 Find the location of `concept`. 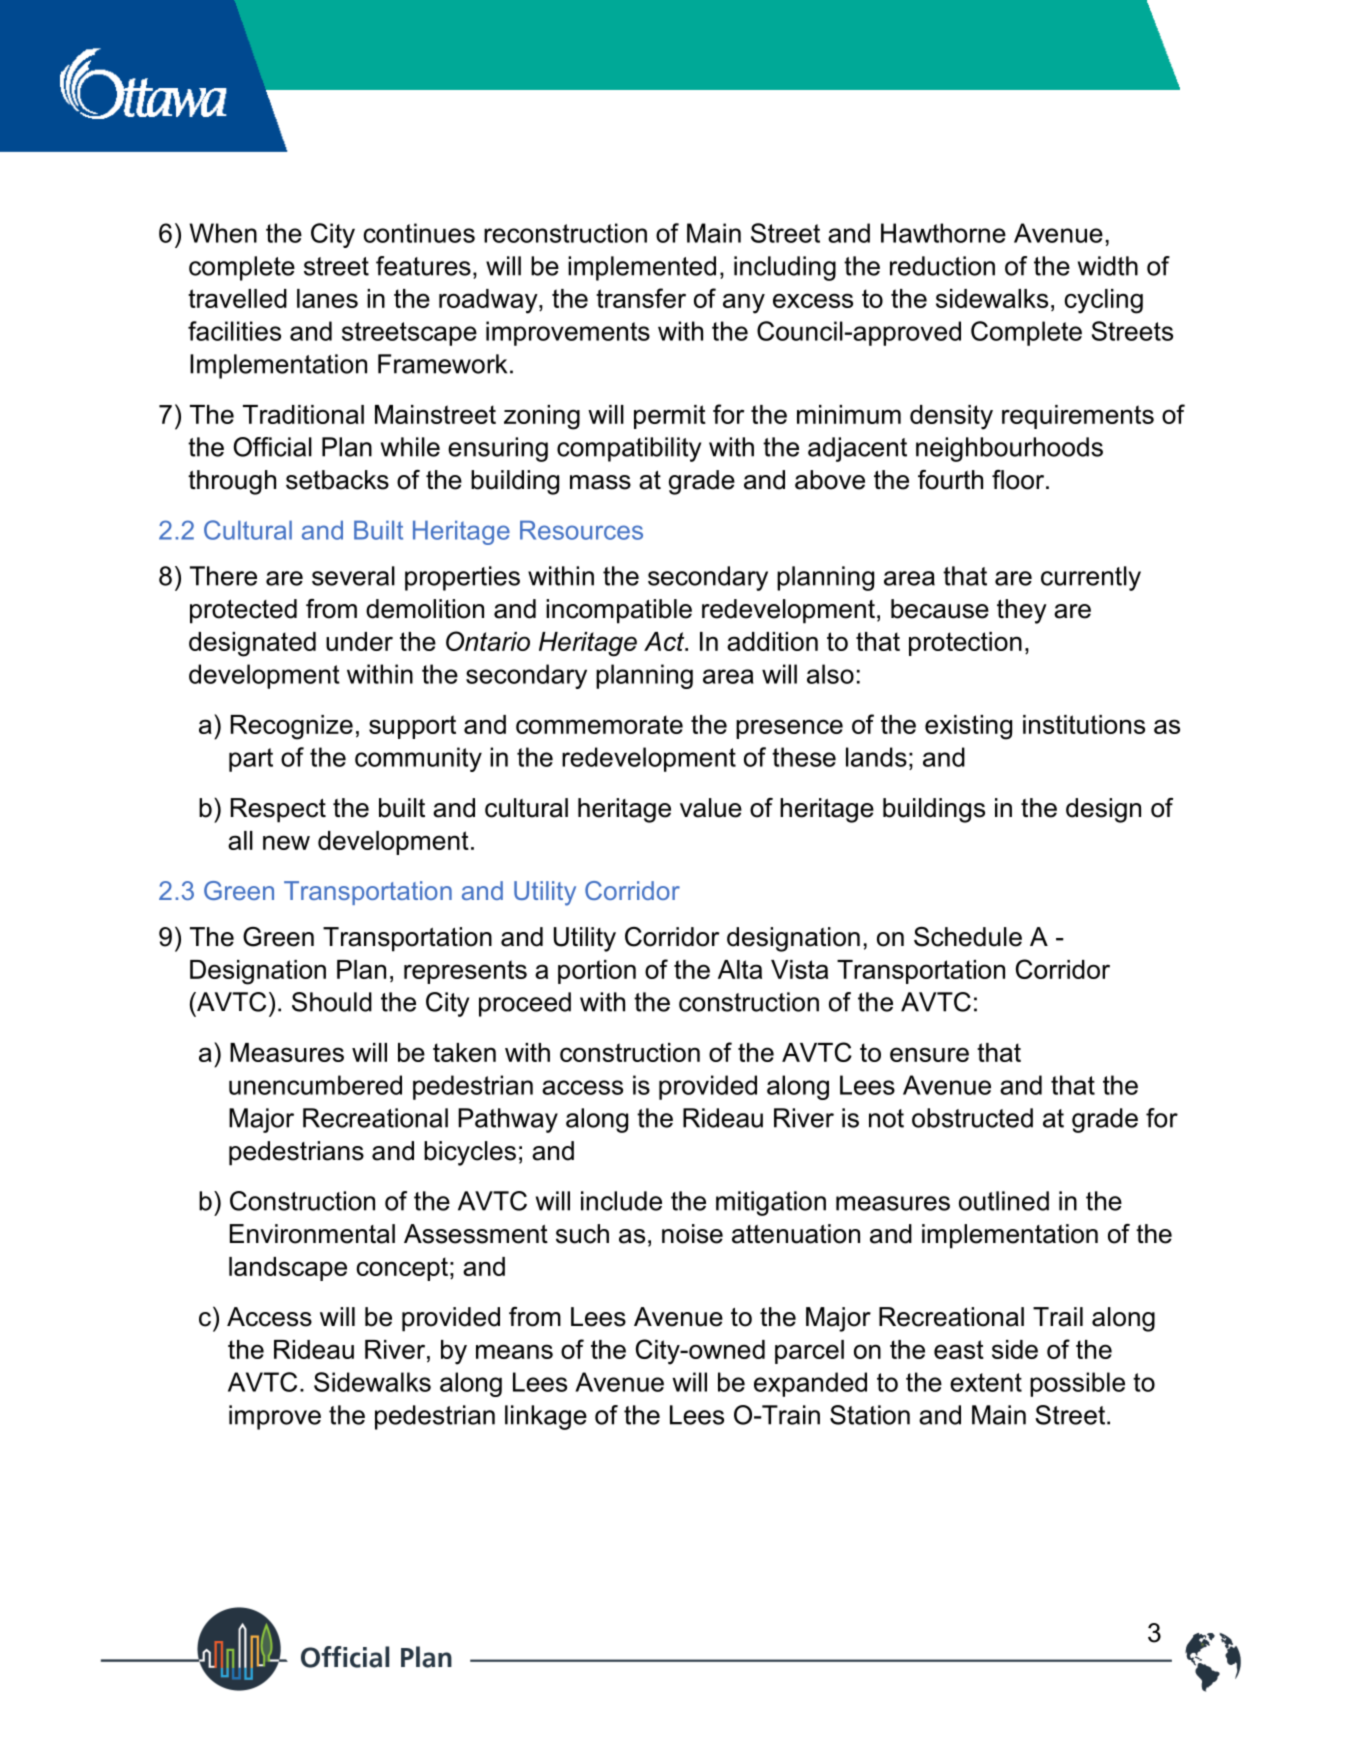

concept is located at coordinates (402, 1269).
